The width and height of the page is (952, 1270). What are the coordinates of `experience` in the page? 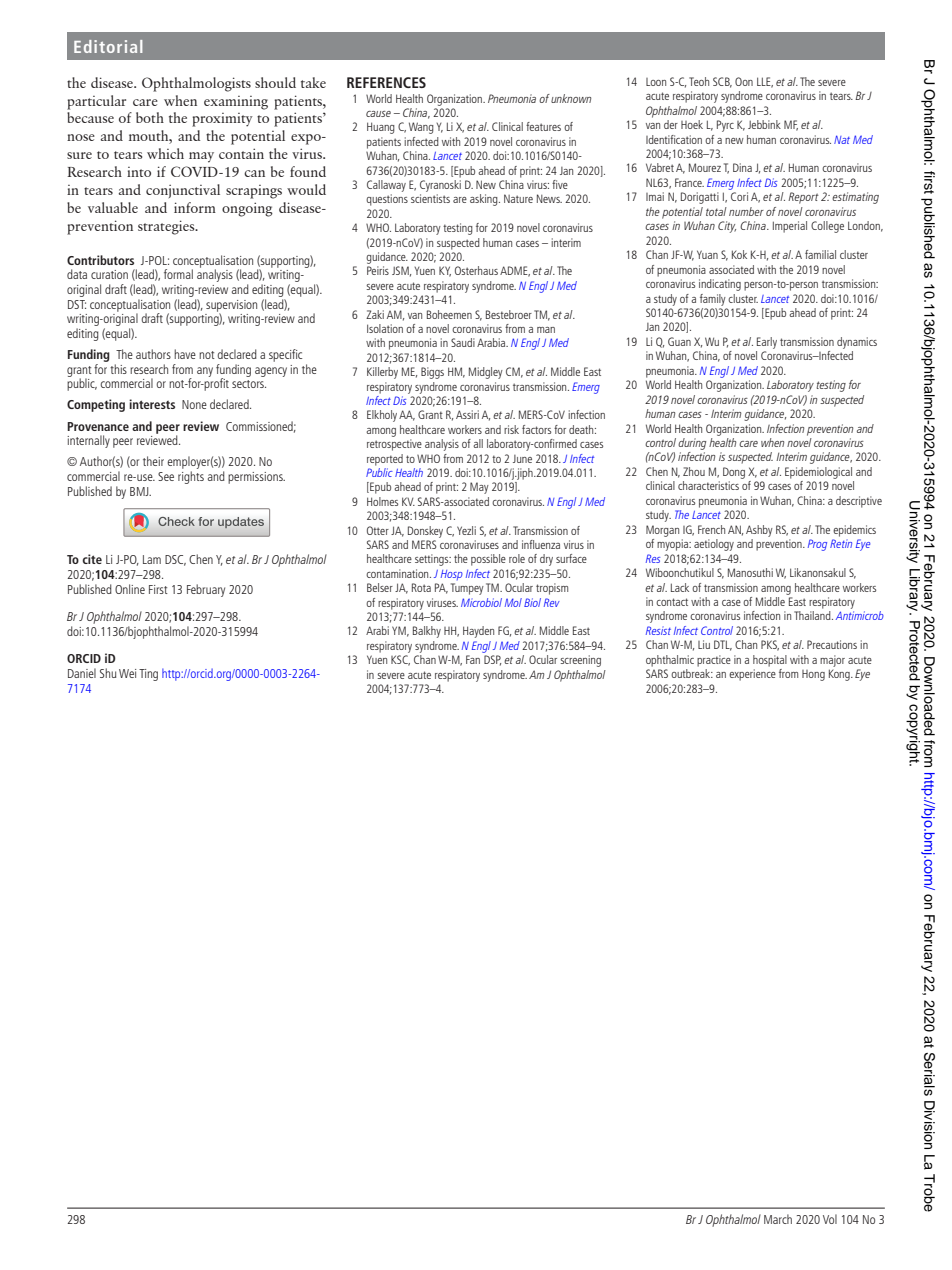 It's located at (752, 675).
